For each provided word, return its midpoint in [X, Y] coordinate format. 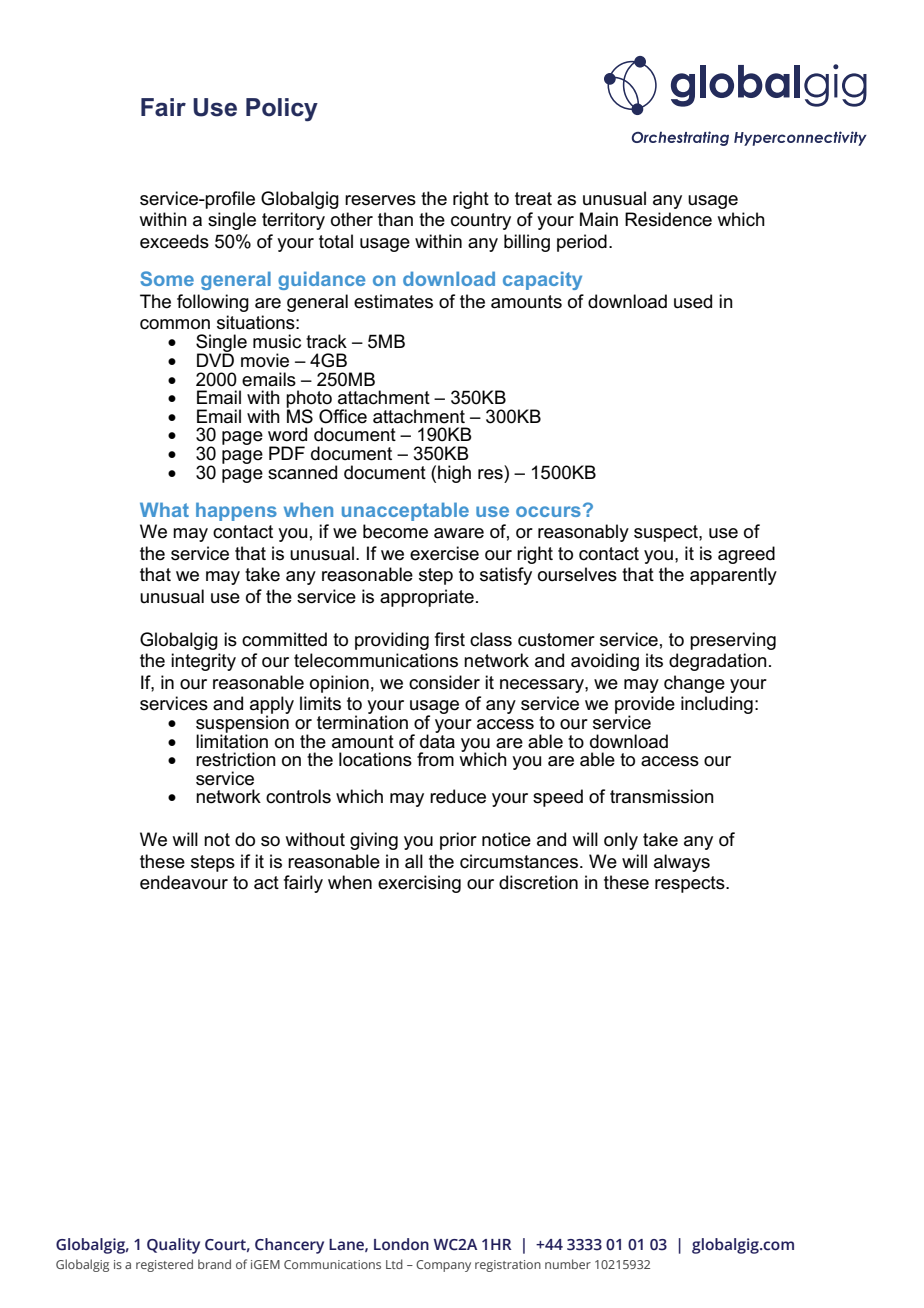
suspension [242, 724]
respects [691, 884]
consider [444, 682]
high [454, 474]
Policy [282, 110]
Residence [668, 219]
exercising [419, 884]
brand [214, 1264]
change [694, 684]
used [693, 301]
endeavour [184, 882]
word [287, 434]
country [481, 221]
